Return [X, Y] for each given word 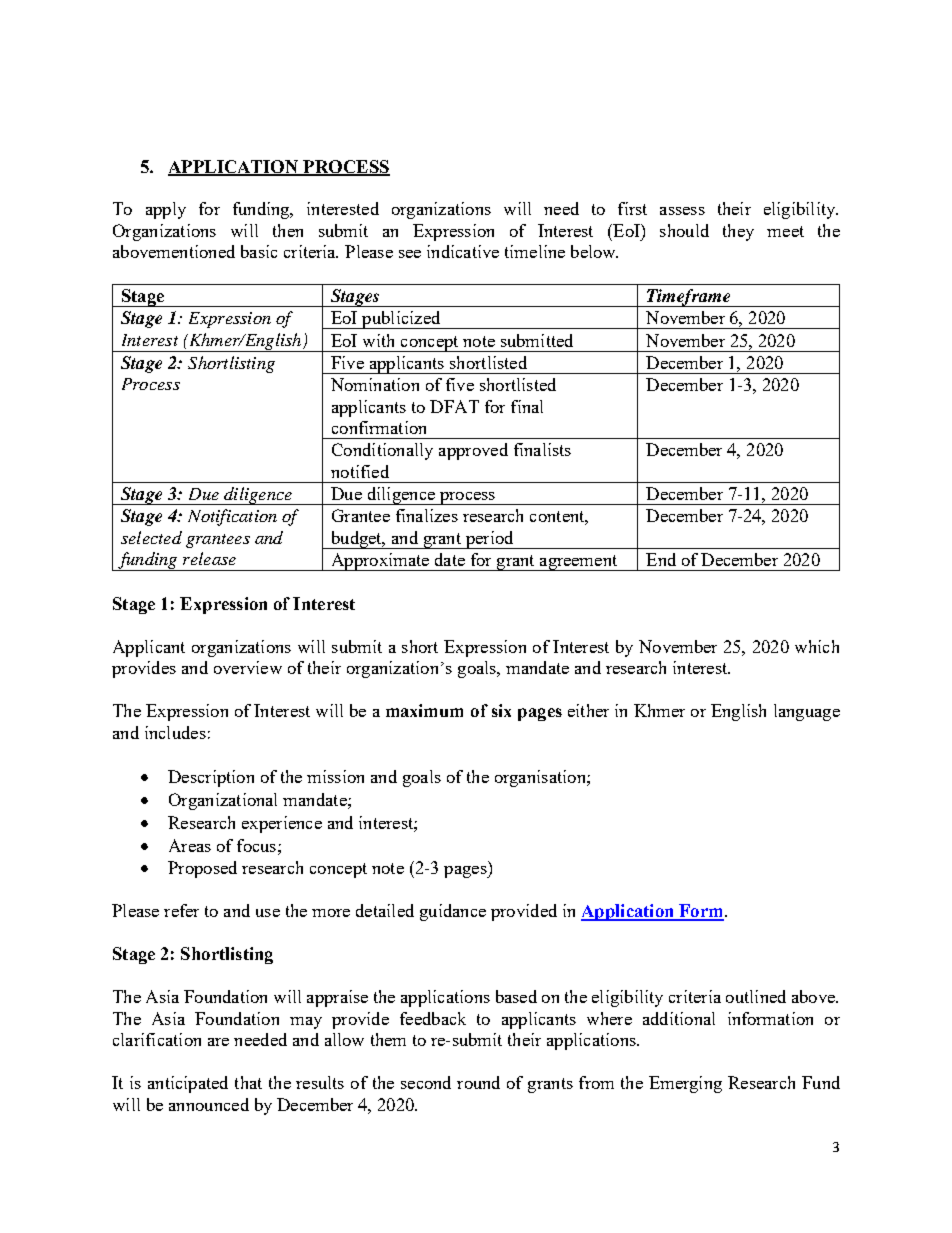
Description [211, 778]
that [248, 1082]
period [489, 540]
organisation [541, 778]
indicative [463, 251]
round [478, 1082]
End [661, 559]
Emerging [685, 1084]
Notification [232, 517]
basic [259, 251]
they [738, 232]
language [807, 712]
